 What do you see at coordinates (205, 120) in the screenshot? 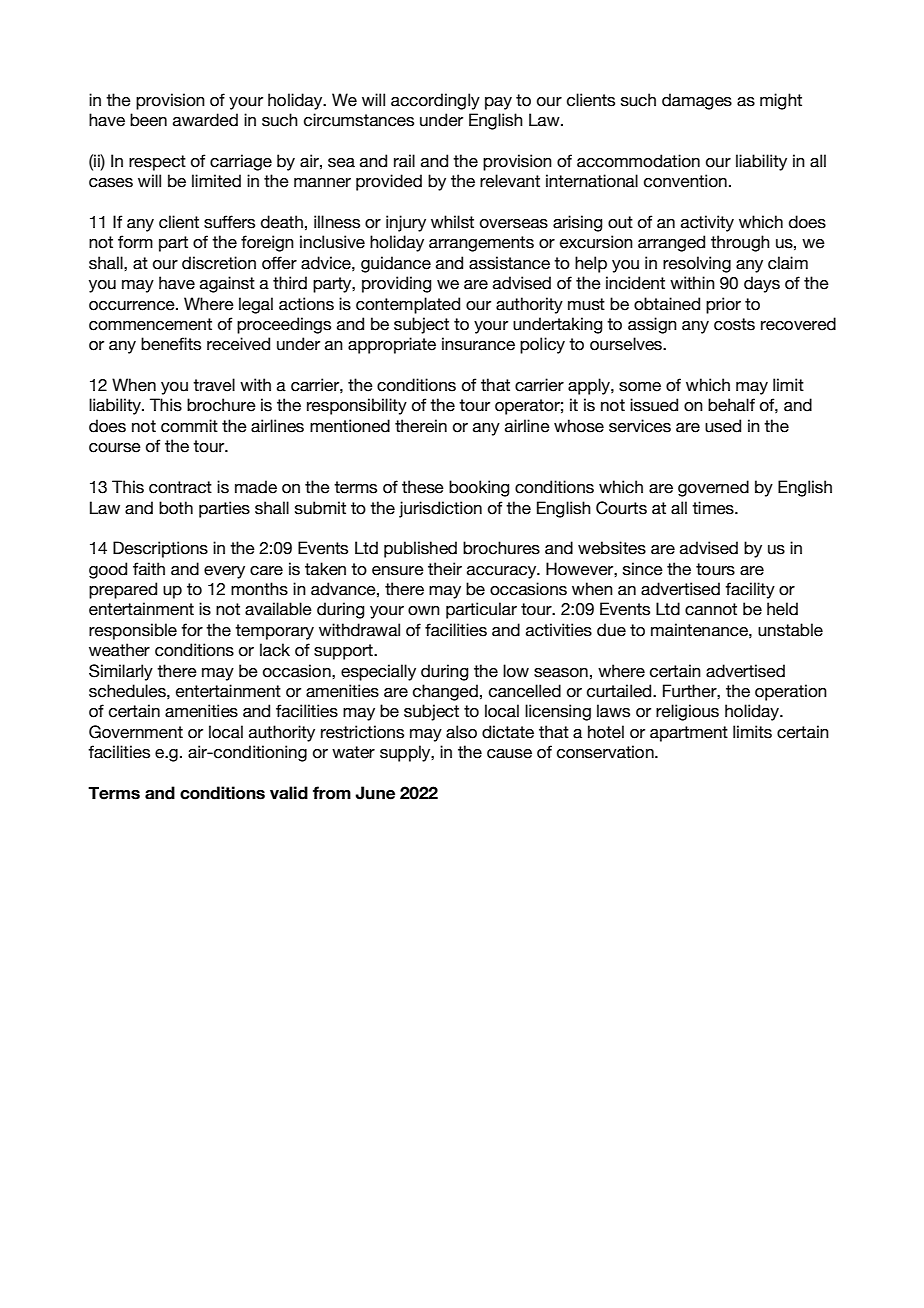
I see `awarded` at bounding box center [205, 120].
